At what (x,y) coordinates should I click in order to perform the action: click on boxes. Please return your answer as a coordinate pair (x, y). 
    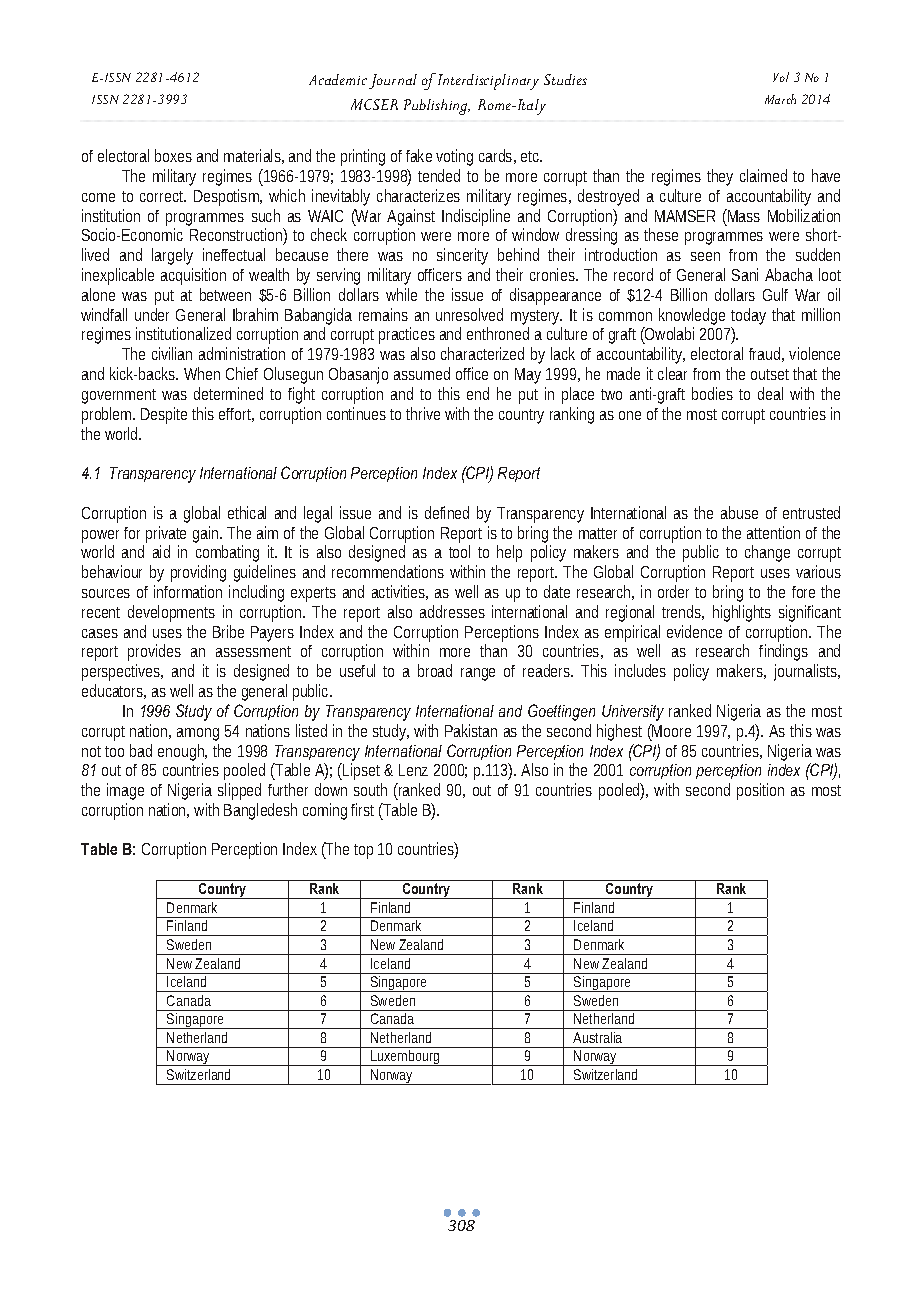
    Looking at the image, I should click on (173, 155).
